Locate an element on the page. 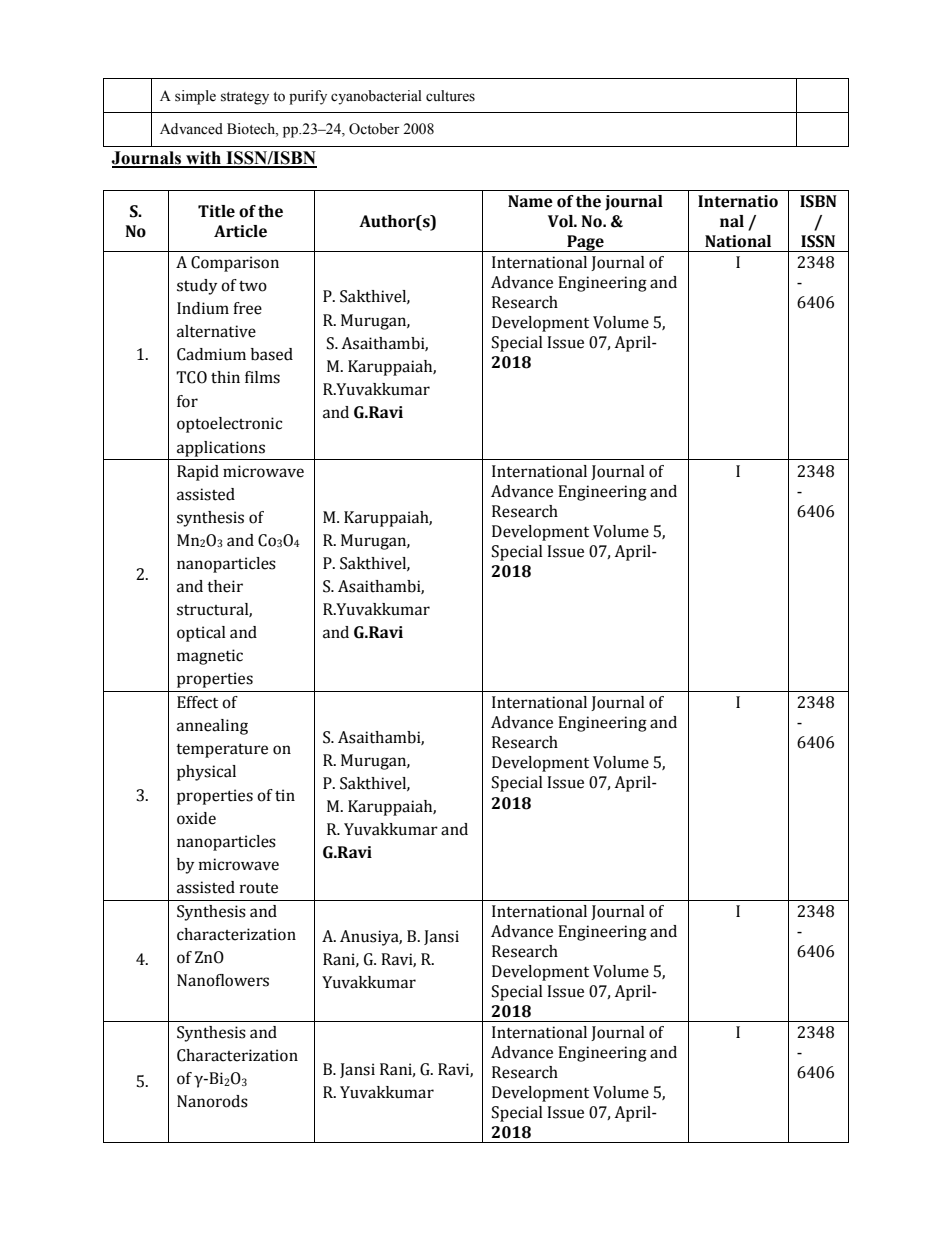  their is located at coordinates (225, 586).
